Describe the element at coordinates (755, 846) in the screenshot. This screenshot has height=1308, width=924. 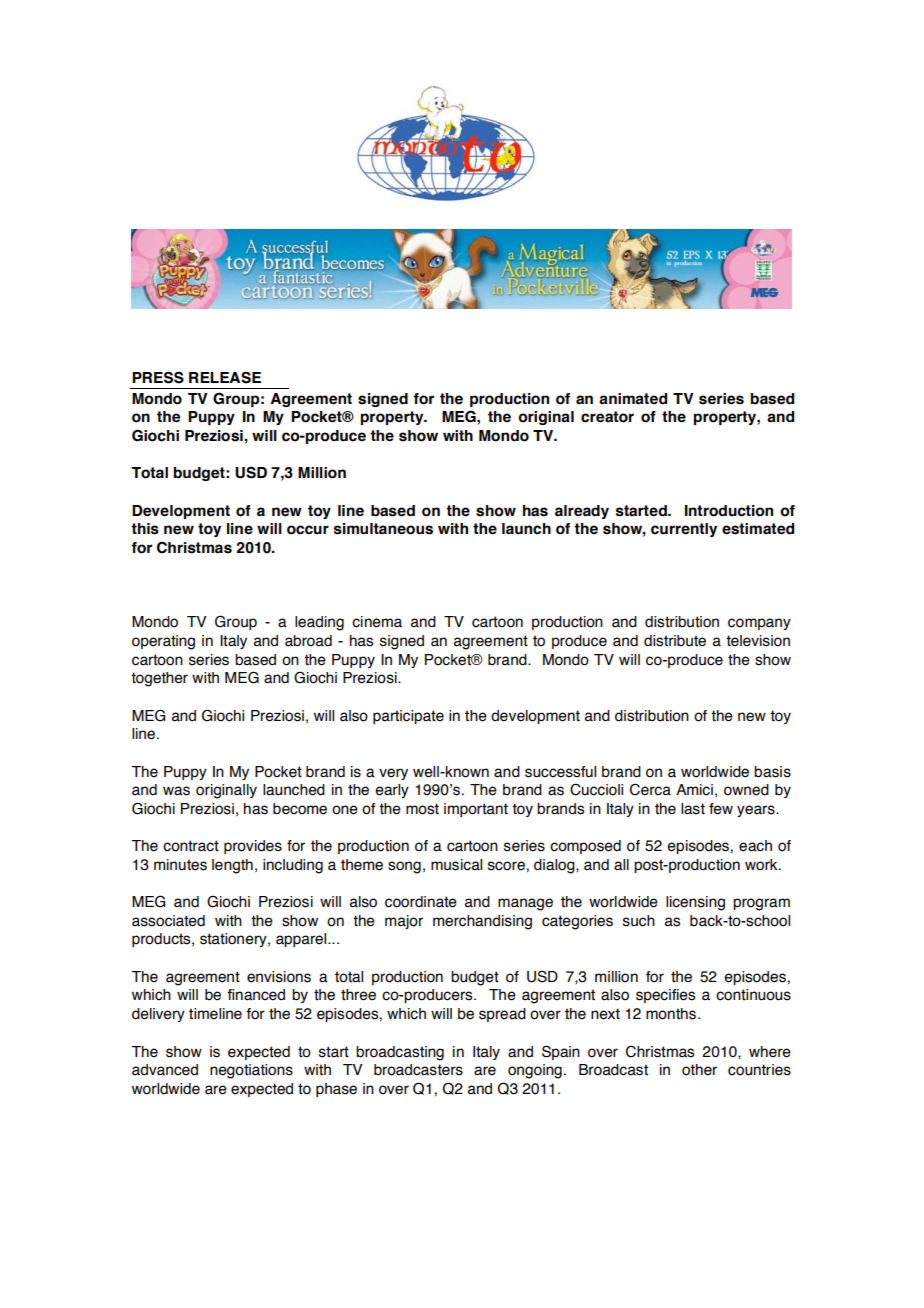
I see `each` at that location.
